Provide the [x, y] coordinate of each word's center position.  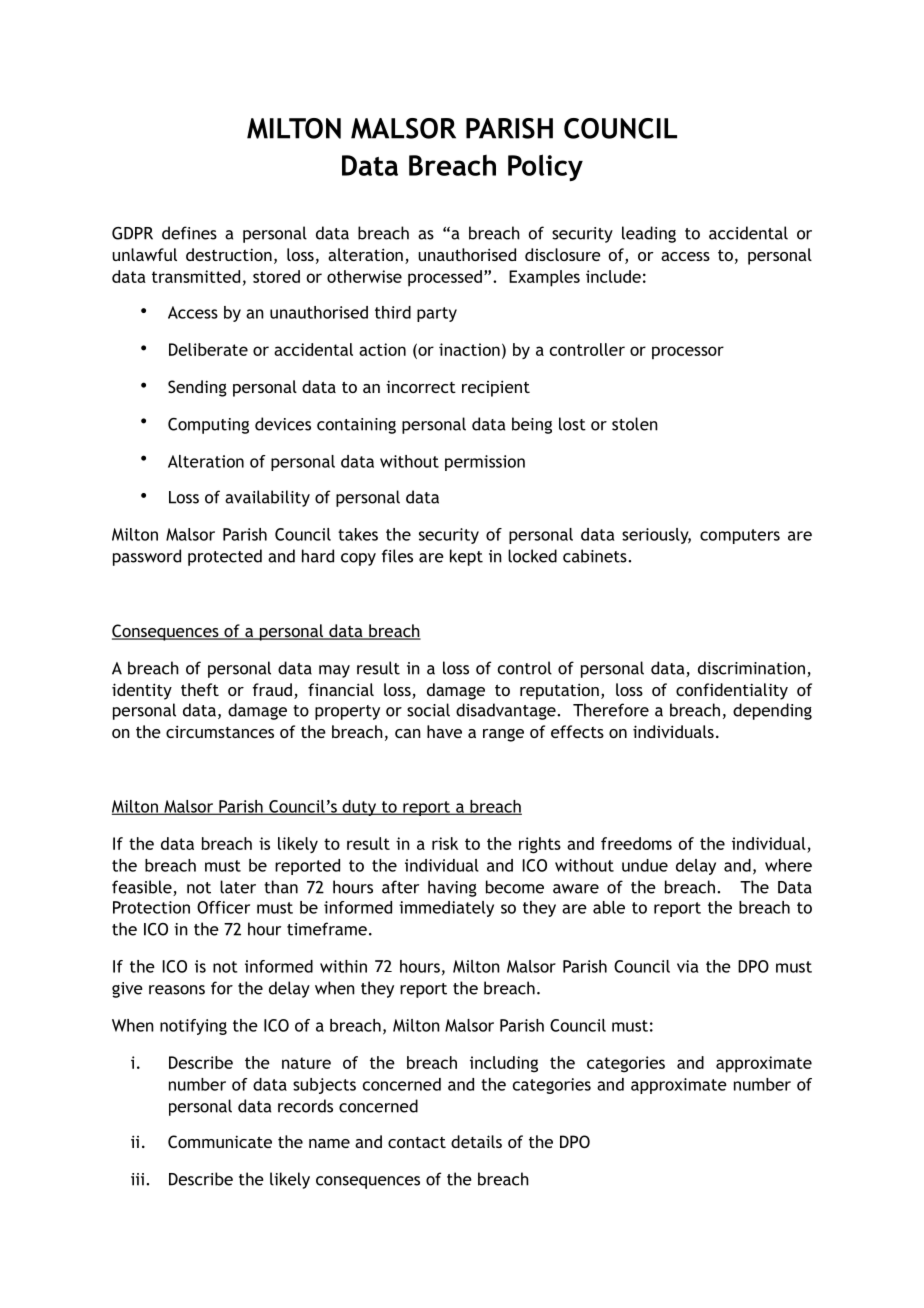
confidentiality [732, 691]
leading [649, 234]
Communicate [220, 1141]
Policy [545, 167]
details [476, 1141]
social [428, 710]
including [504, 1064]
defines [189, 233]
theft [200, 689]
